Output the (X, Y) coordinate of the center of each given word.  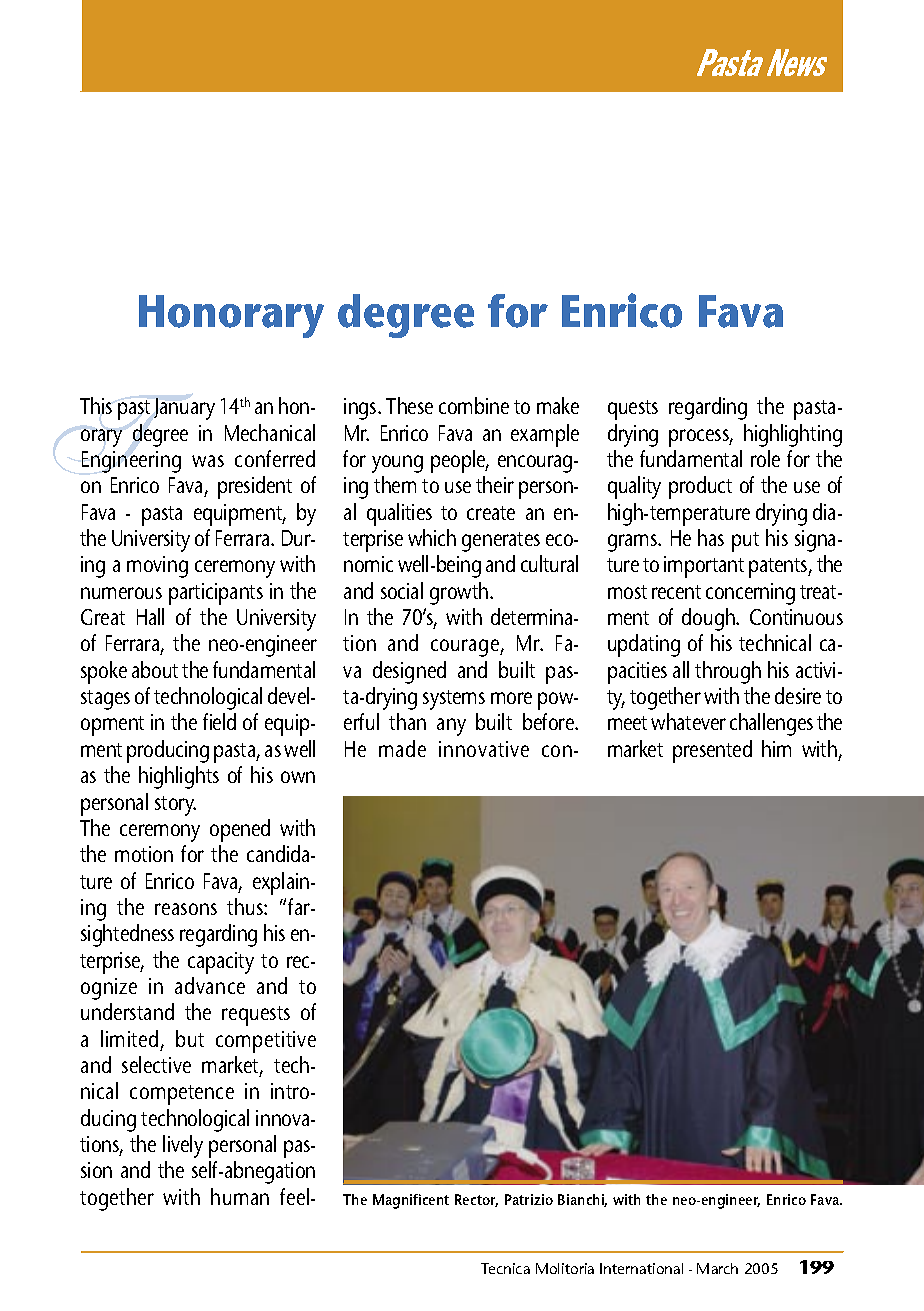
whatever (688, 721)
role (765, 458)
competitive (266, 1042)
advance (210, 985)
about (155, 669)
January (184, 409)
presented (712, 751)
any (451, 727)
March (717, 1268)
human (240, 1196)
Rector (476, 1200)
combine (474, 405)
